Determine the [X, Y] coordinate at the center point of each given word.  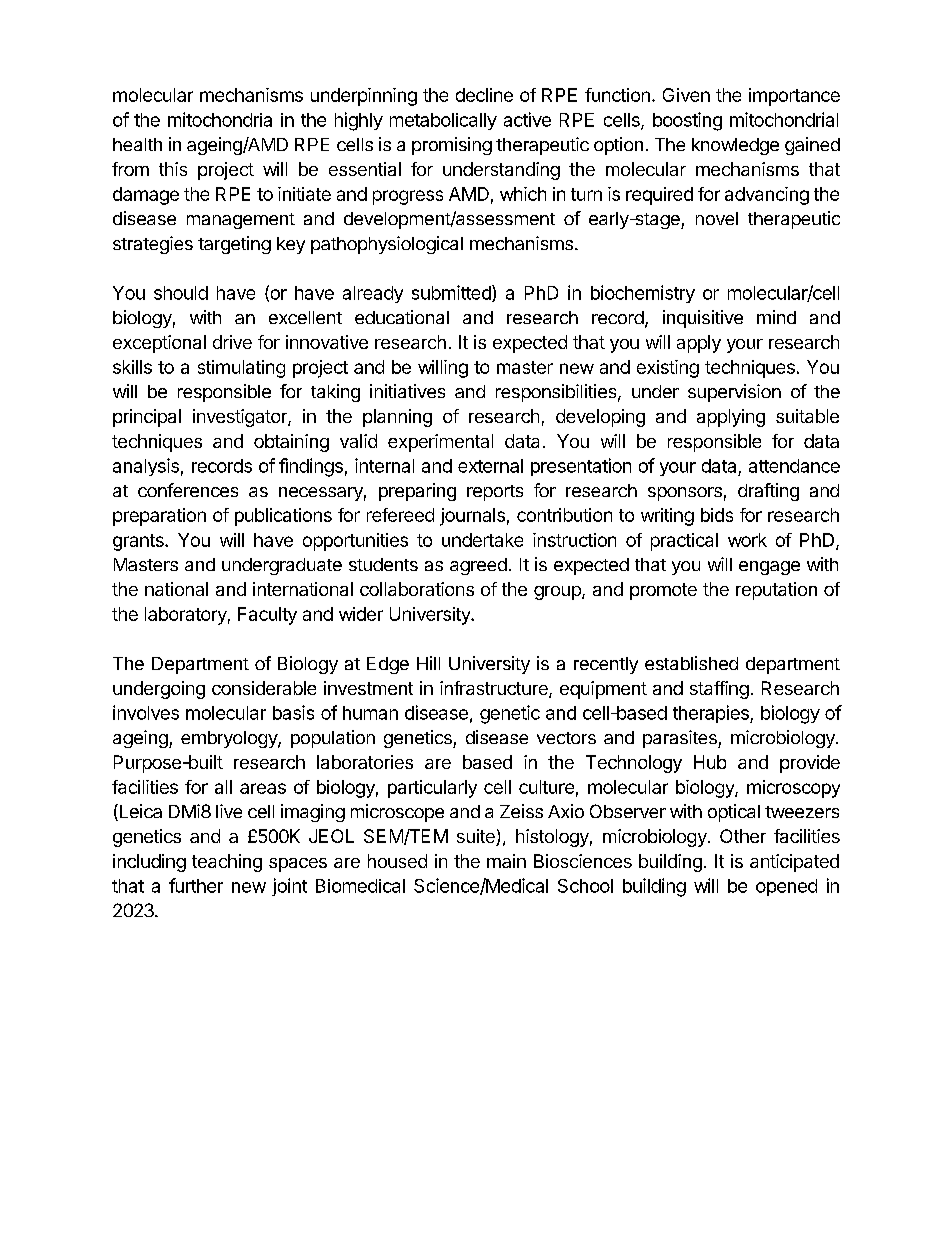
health [137, 144]
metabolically [443, 121]
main [506, 861]
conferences [188, 490]
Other [743, 836]
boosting [687, 121]
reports [495, 493]
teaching [227, 863]
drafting [768, 492]
